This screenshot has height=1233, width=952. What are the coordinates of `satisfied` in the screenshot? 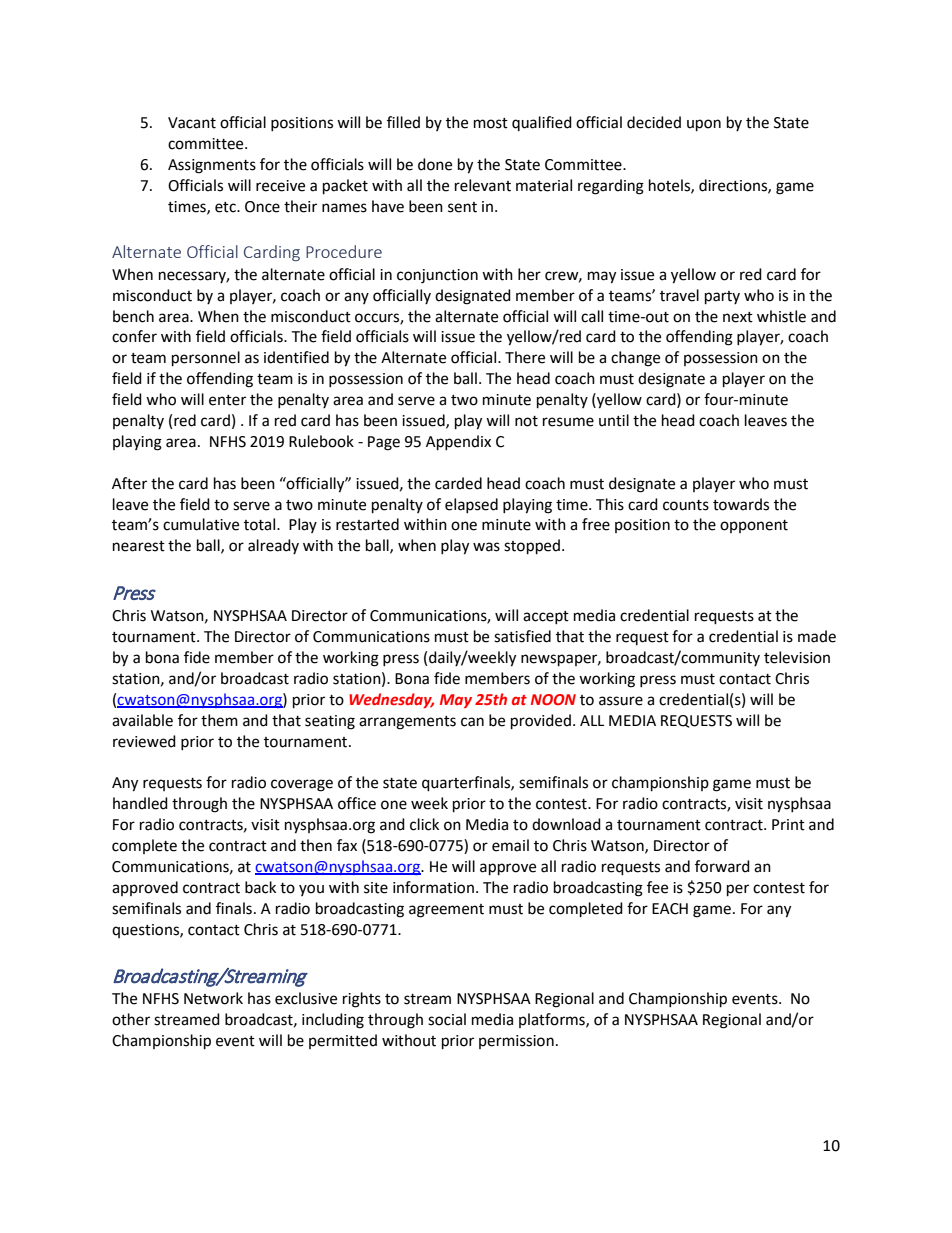 It's located at (522, 636).
